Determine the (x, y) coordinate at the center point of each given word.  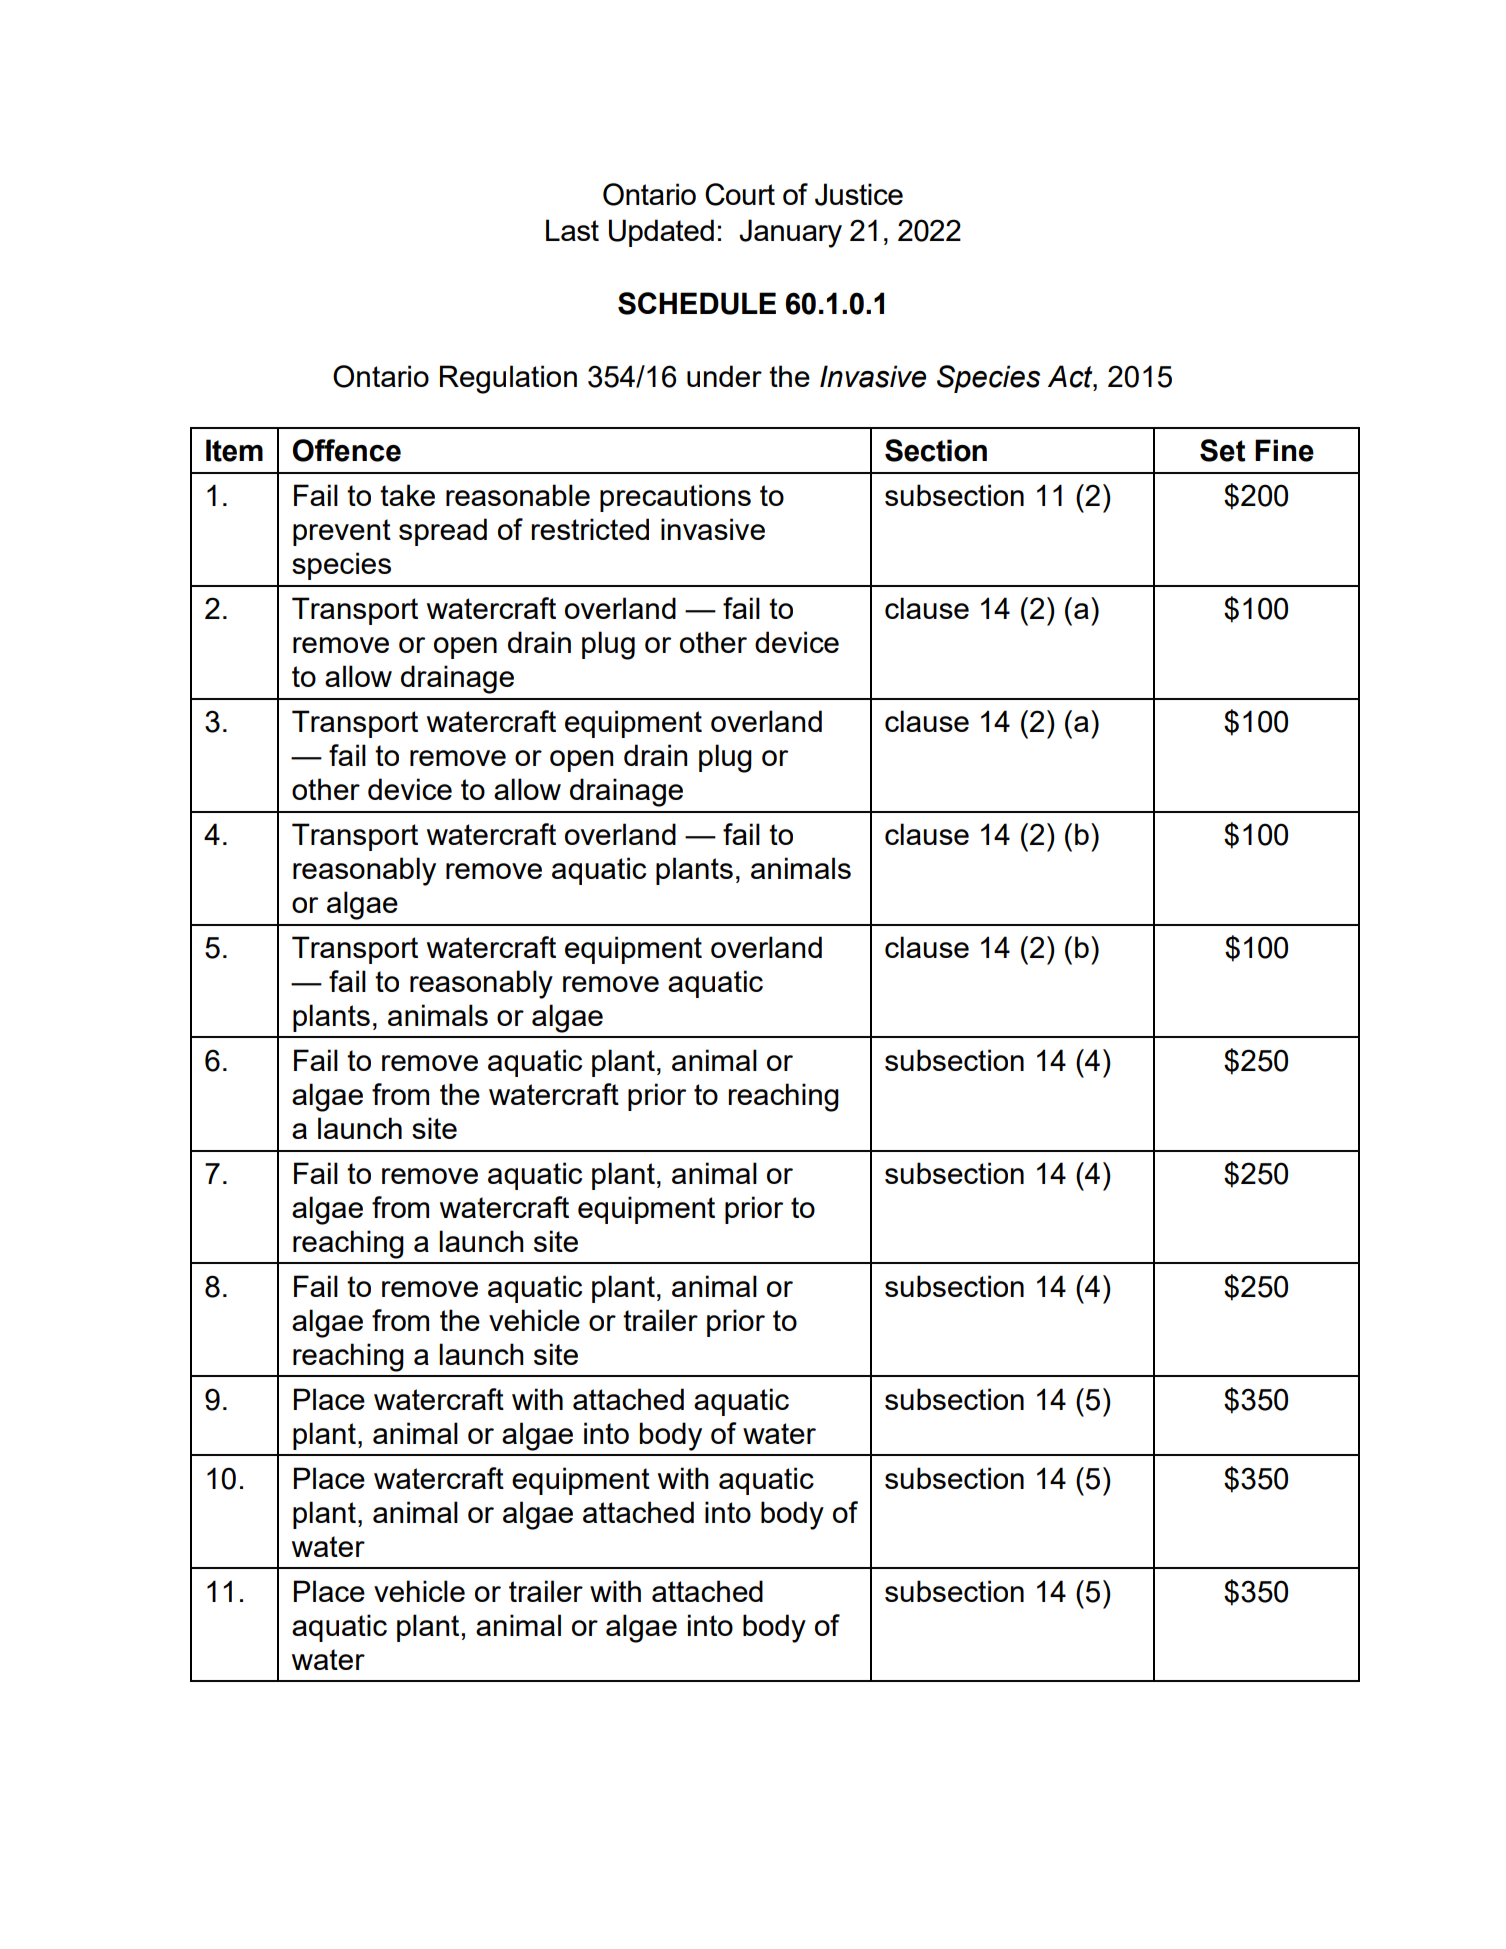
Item (234, 450)
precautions (675, 498)
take (407, 495)
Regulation (508, 379)
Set (1222, 450)
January (790, 233)
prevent (342, 532)
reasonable (518, 495)
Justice (859, 194)
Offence (347, 450)
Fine (1284, 450)
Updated (661, 233)
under (724, 376)
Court (740, 194)
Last (572, 230)
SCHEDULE (697, 303)
